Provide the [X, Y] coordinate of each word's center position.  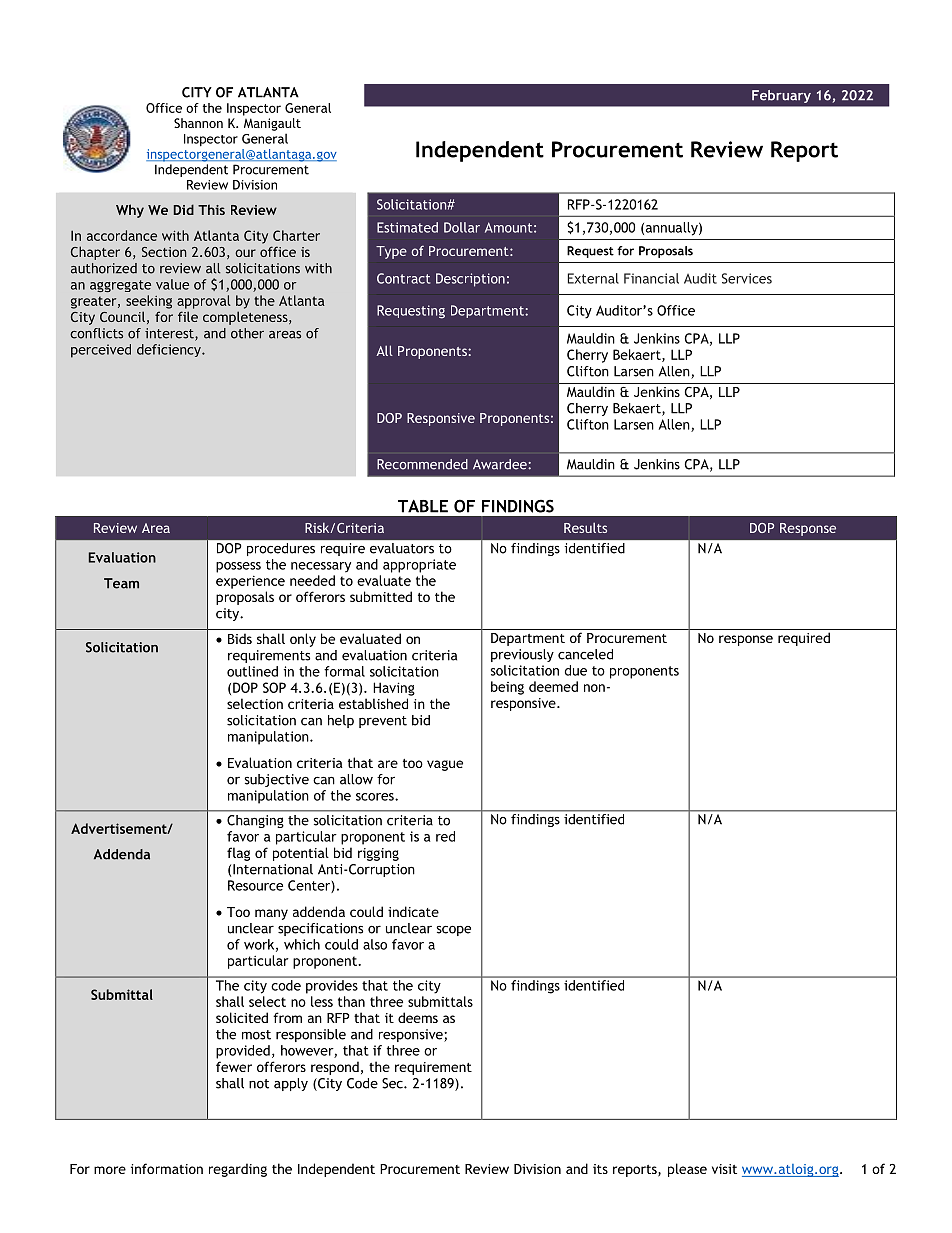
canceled [585, 654]
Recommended [422, 464]
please [687, 1170]
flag [238, 854]
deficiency [170, 350]
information [167, 1168]
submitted [381, 596]
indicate [413, 911]
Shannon [198, 123]
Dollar [462, 227]
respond [335, 1068]
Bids [240, 638]
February [781, 96]
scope [453, 931]
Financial [651, 278]
